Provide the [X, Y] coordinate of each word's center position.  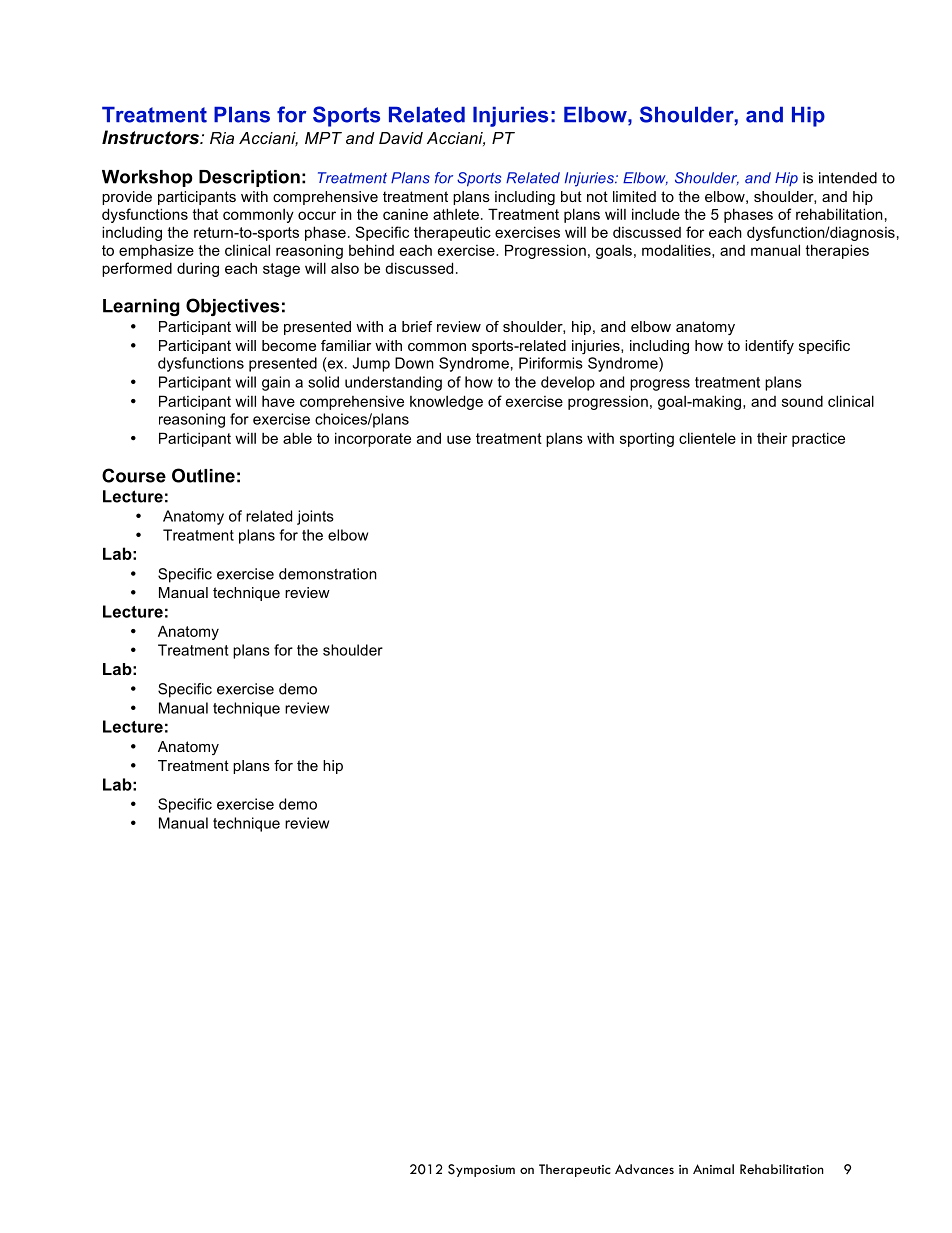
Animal [713, 1169]
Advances [644, 1169]
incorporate [373, 439]
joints [315, 517]
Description [249, 178]
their [772, 438]
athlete [456, 214]
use [459, 439]
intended [848, 178]
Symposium [481, 1170]
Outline [203, 475]
